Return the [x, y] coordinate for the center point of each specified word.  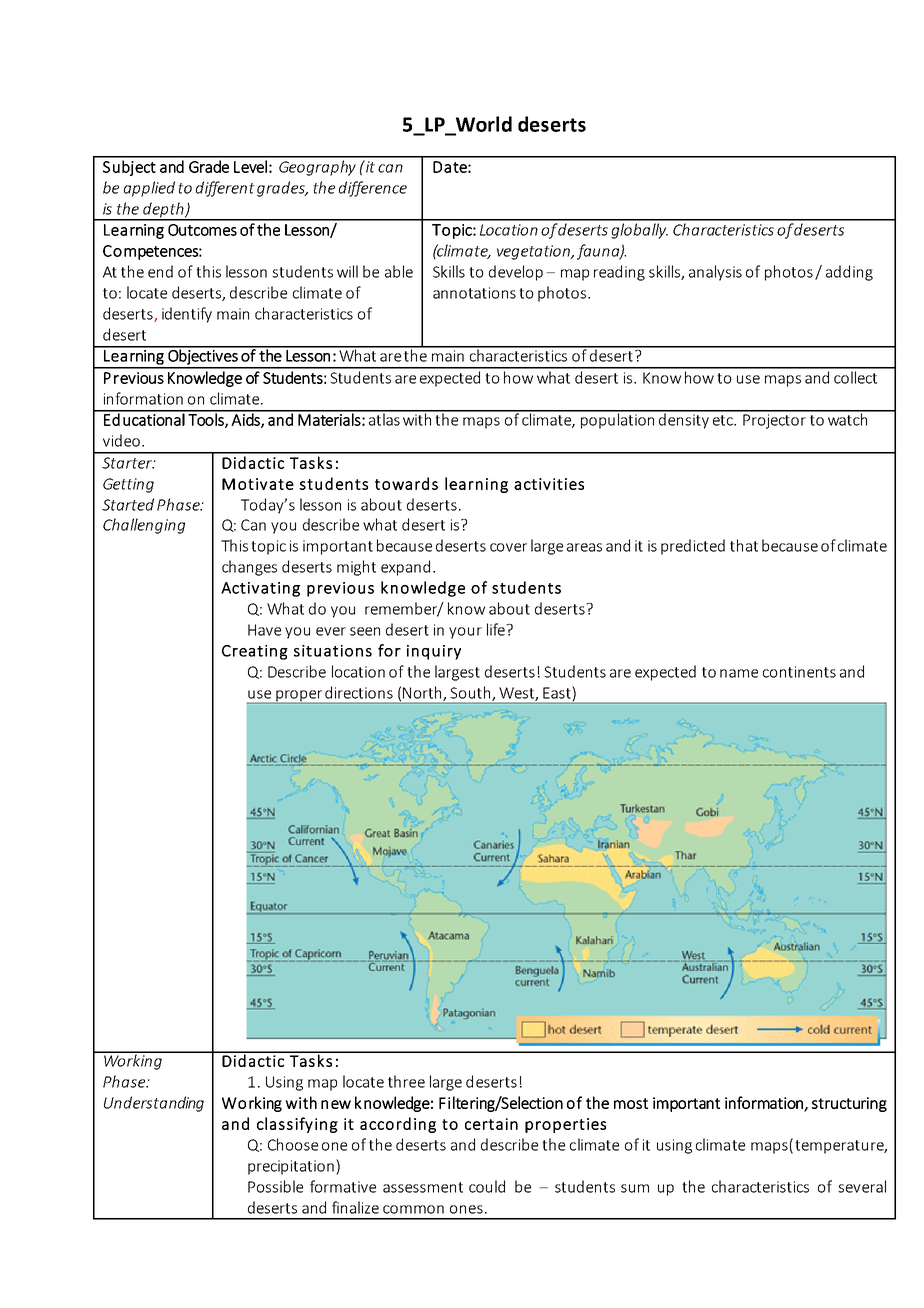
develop [516, 273]
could [487, 1186]
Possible [275, 1186]
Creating [255, 652]
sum [635, 1188]
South [471, 693]
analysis [715, 273]
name [739, 673]
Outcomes [202, 230]
